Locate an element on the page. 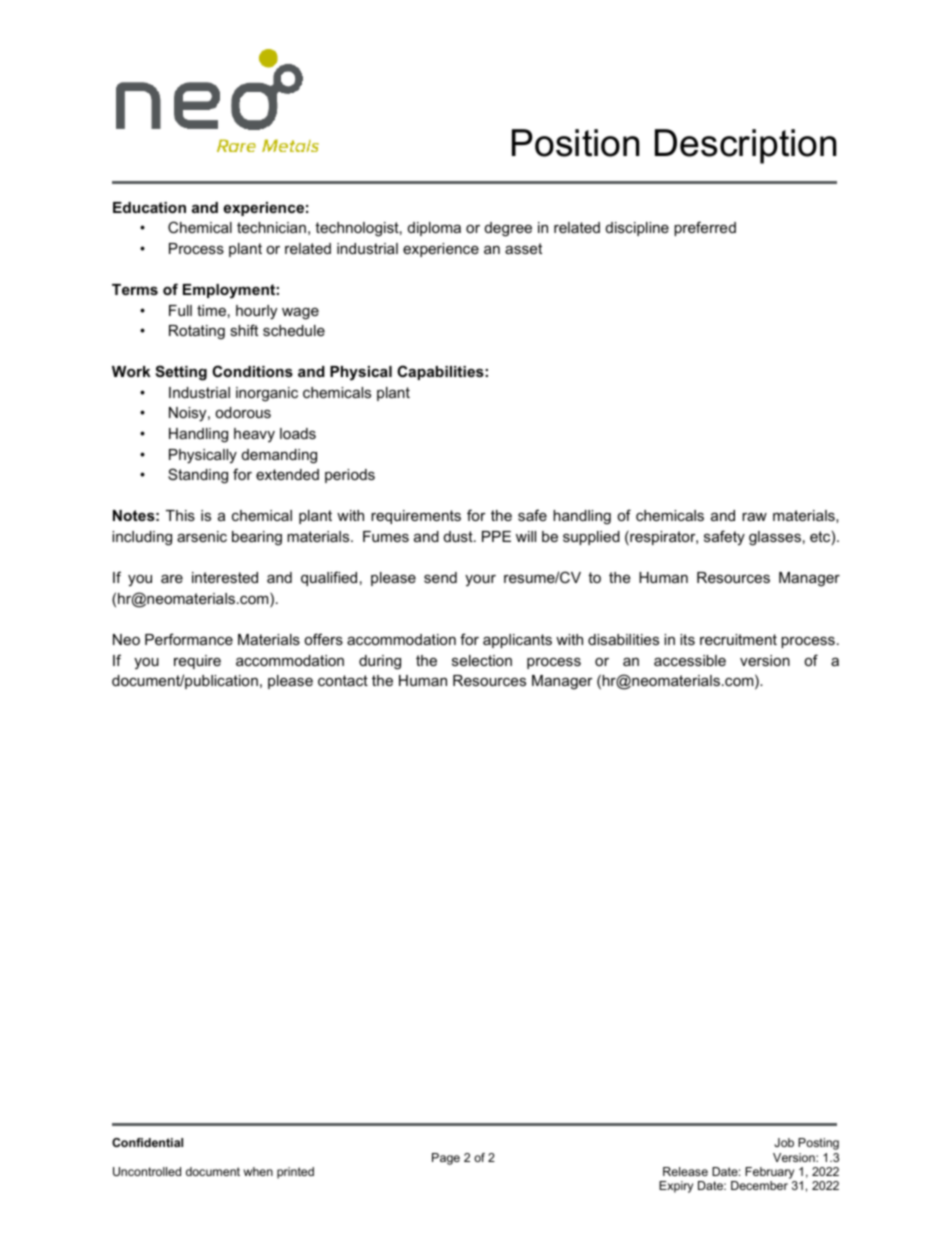 This page has width=952, height=1233. when is located at coordinates (258, 1171).
